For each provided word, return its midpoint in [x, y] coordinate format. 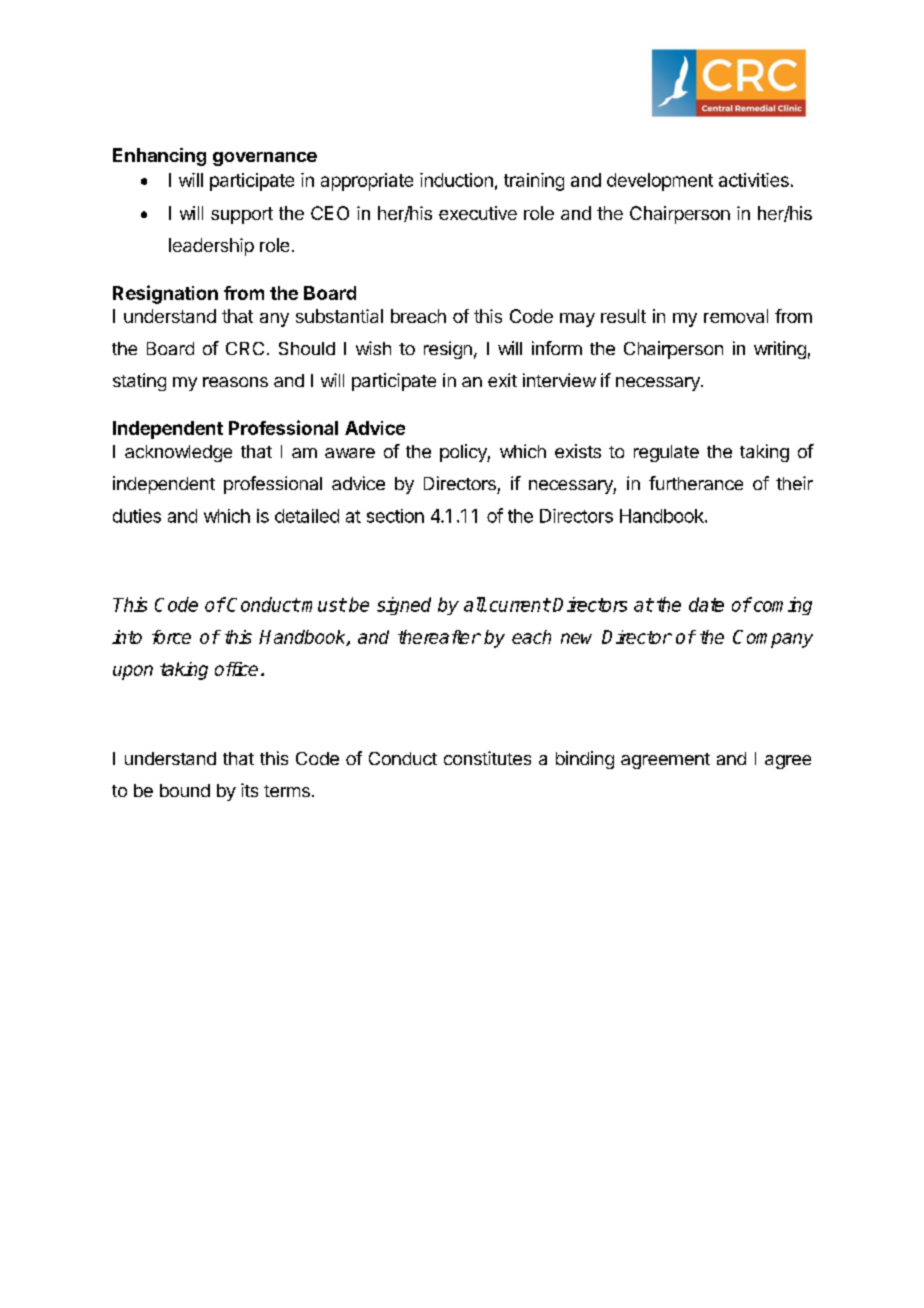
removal [736, 316]
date [706, 604]
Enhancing [159, 157]
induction [456, 180]
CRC [245, 348]
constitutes [487, 758]
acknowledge [178, 453]
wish [373, 348]
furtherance [696, 483]
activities [754, 180]
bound [185, 790]
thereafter [439, 637]
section [395, 516]
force [171, 637]
